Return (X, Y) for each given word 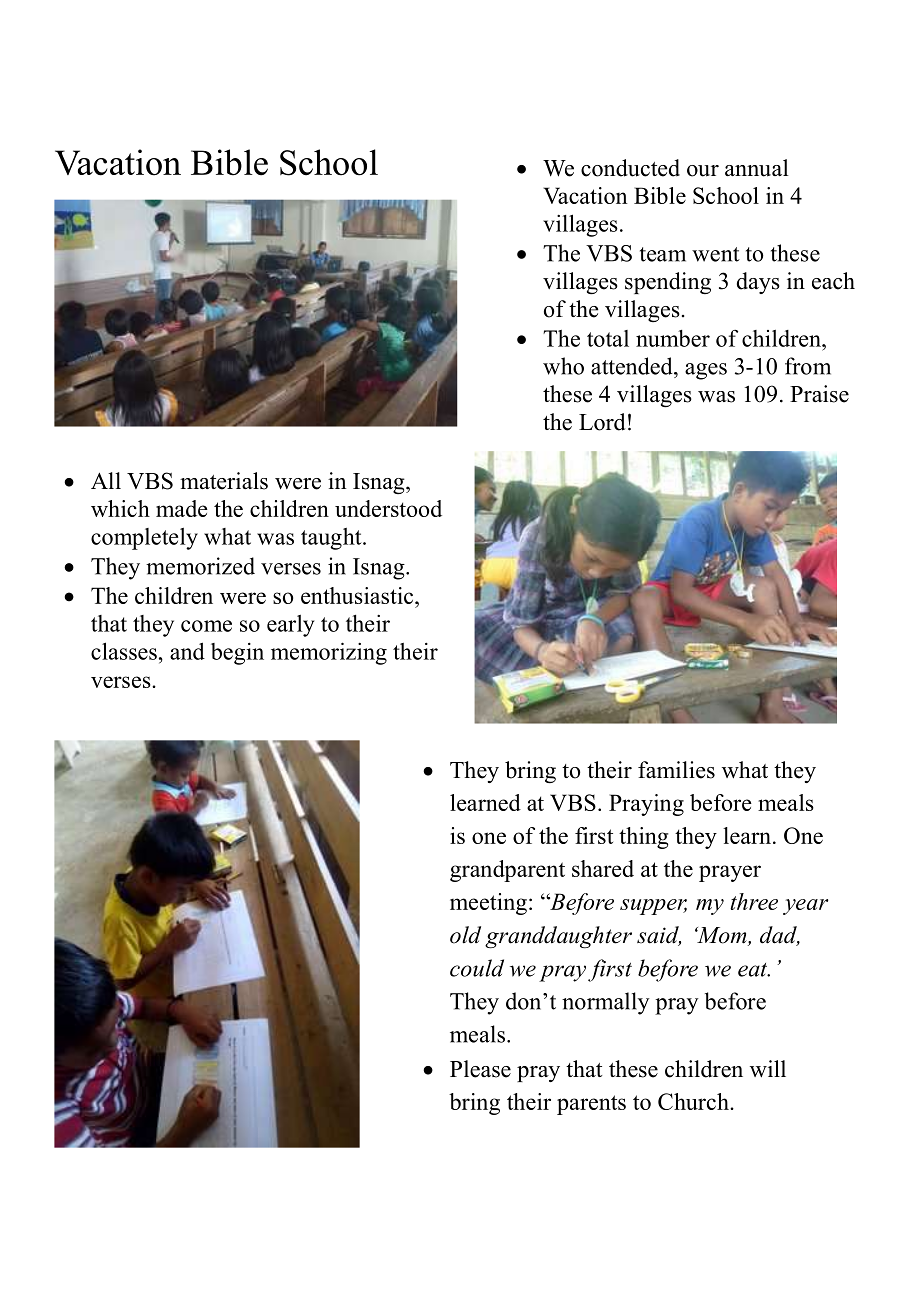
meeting (488, 904)
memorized (200, 566)
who (563, 366)
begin (237, 654)
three (754, 901)
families (676, 770)
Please (480, 1069)
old (465, 935)
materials (224, 481)
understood (388, 508)
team (663, 254)
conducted (630, 168)
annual (757, 168)
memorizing (329, 653)
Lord (602, 422)
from (808, 366)
